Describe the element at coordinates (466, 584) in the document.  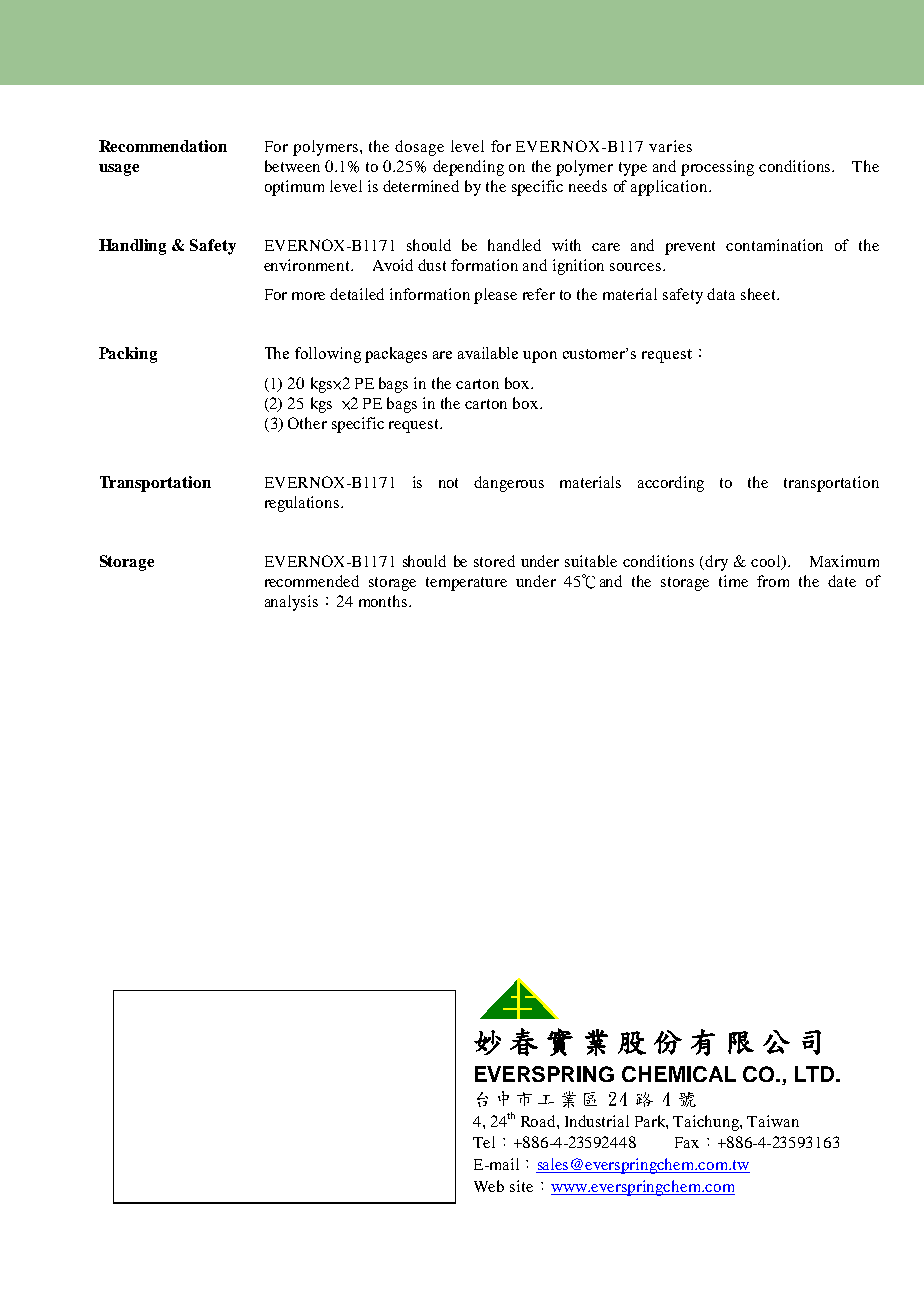
I see `temperature` at that location.
